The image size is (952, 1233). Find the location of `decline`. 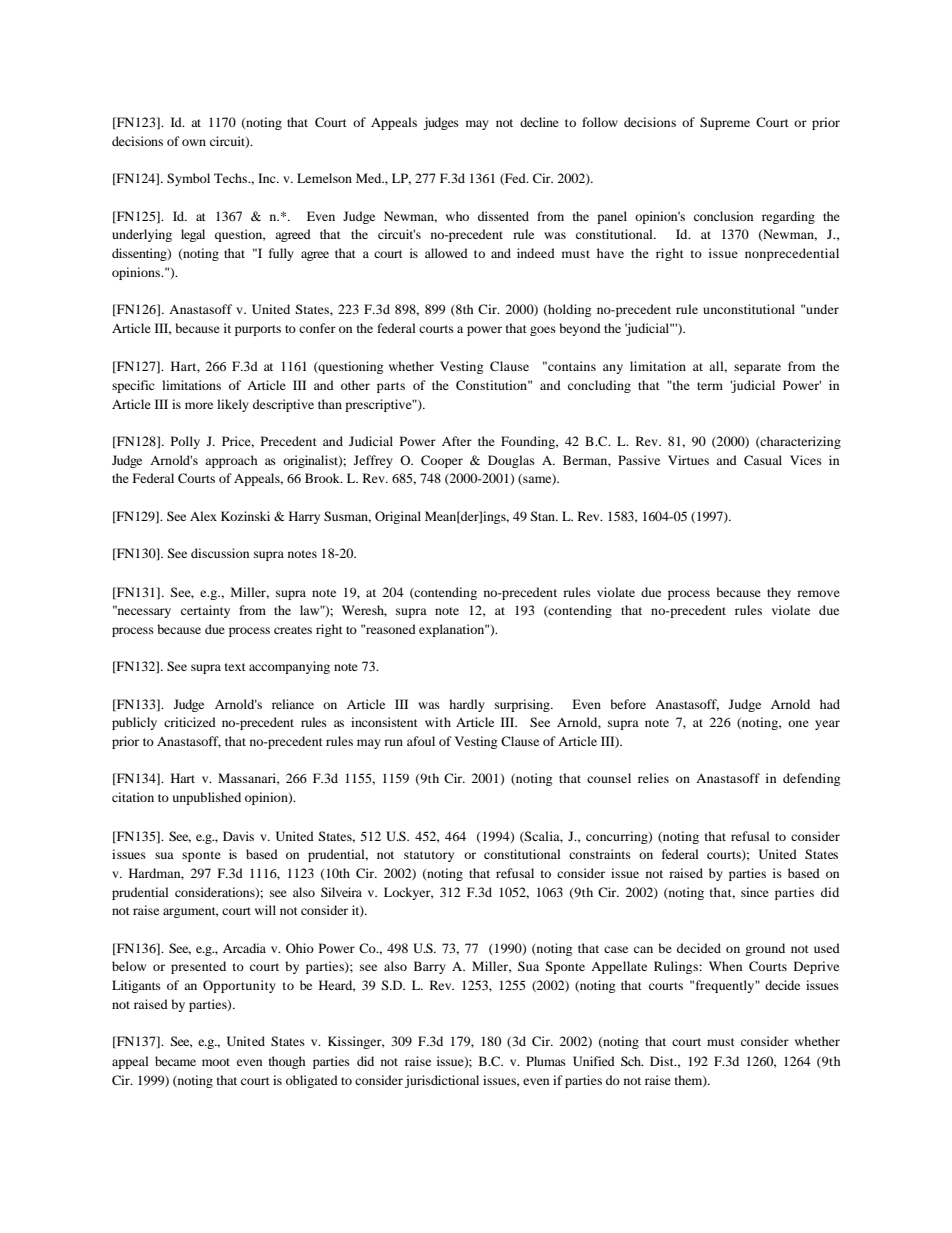

decline is located at coordinates (539, 122).
